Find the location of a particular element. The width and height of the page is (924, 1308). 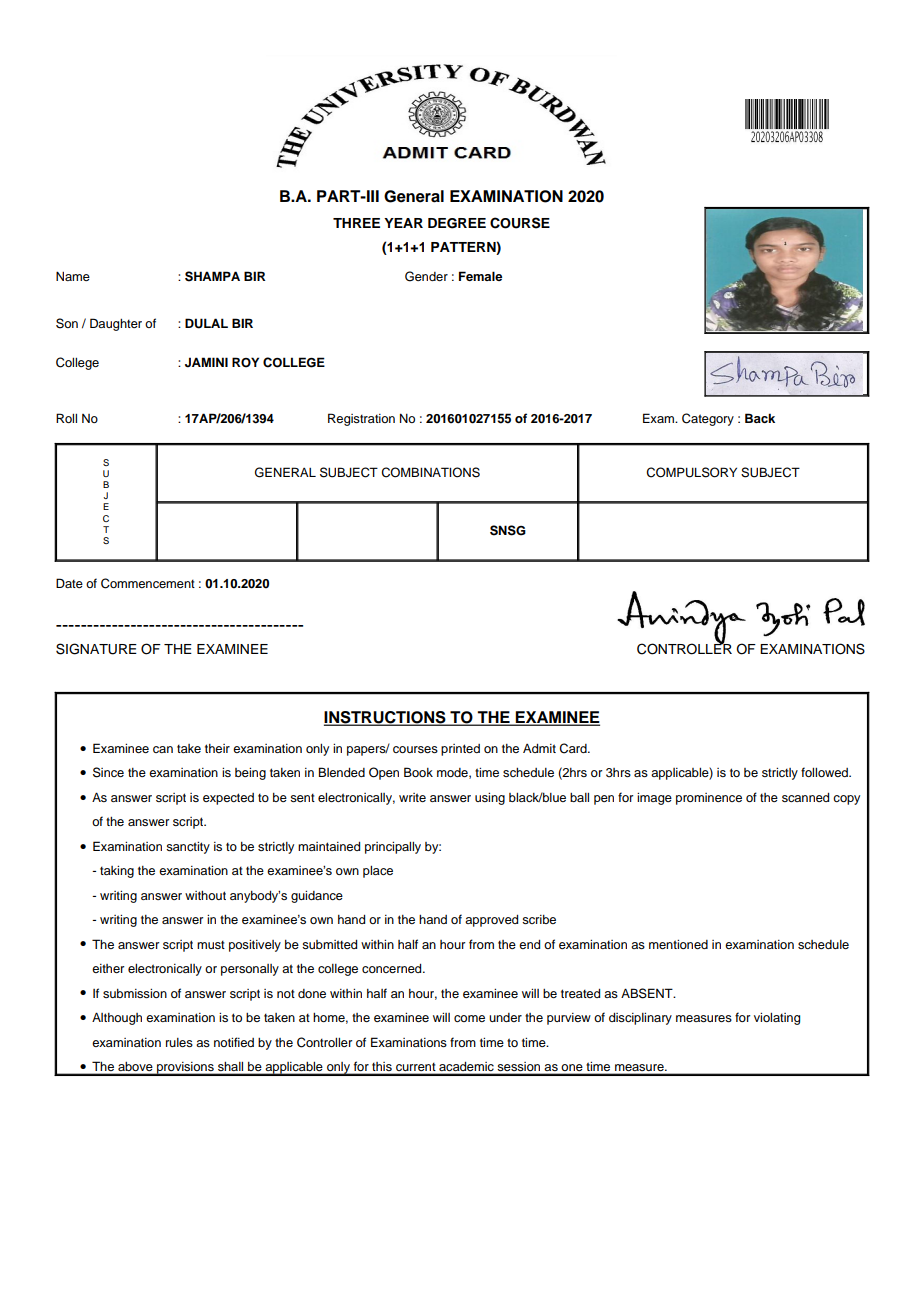

violating is located at coordinates (777, 1019).
